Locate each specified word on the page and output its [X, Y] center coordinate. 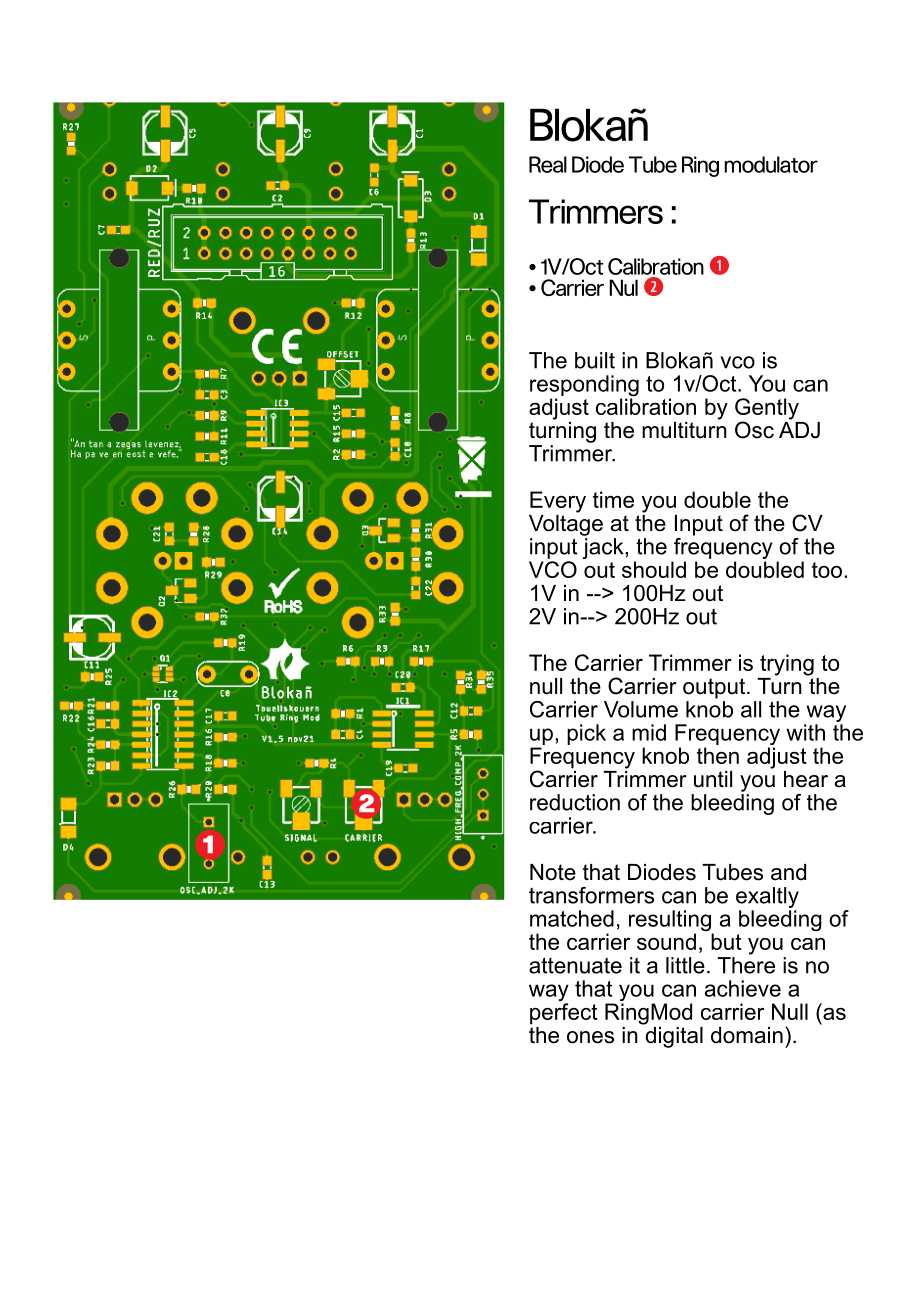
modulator [771, 164]
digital [673, 1036]
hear [806, 779]
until [713, 779]
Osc [754, 430]
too [827, 570]
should [654, 569]
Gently [767, 410]
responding [584, 387]
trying [787, 665]
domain [747, 1035]
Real [548, 164]
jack [604, 548]
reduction [575, 802]
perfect [564, 1014]
